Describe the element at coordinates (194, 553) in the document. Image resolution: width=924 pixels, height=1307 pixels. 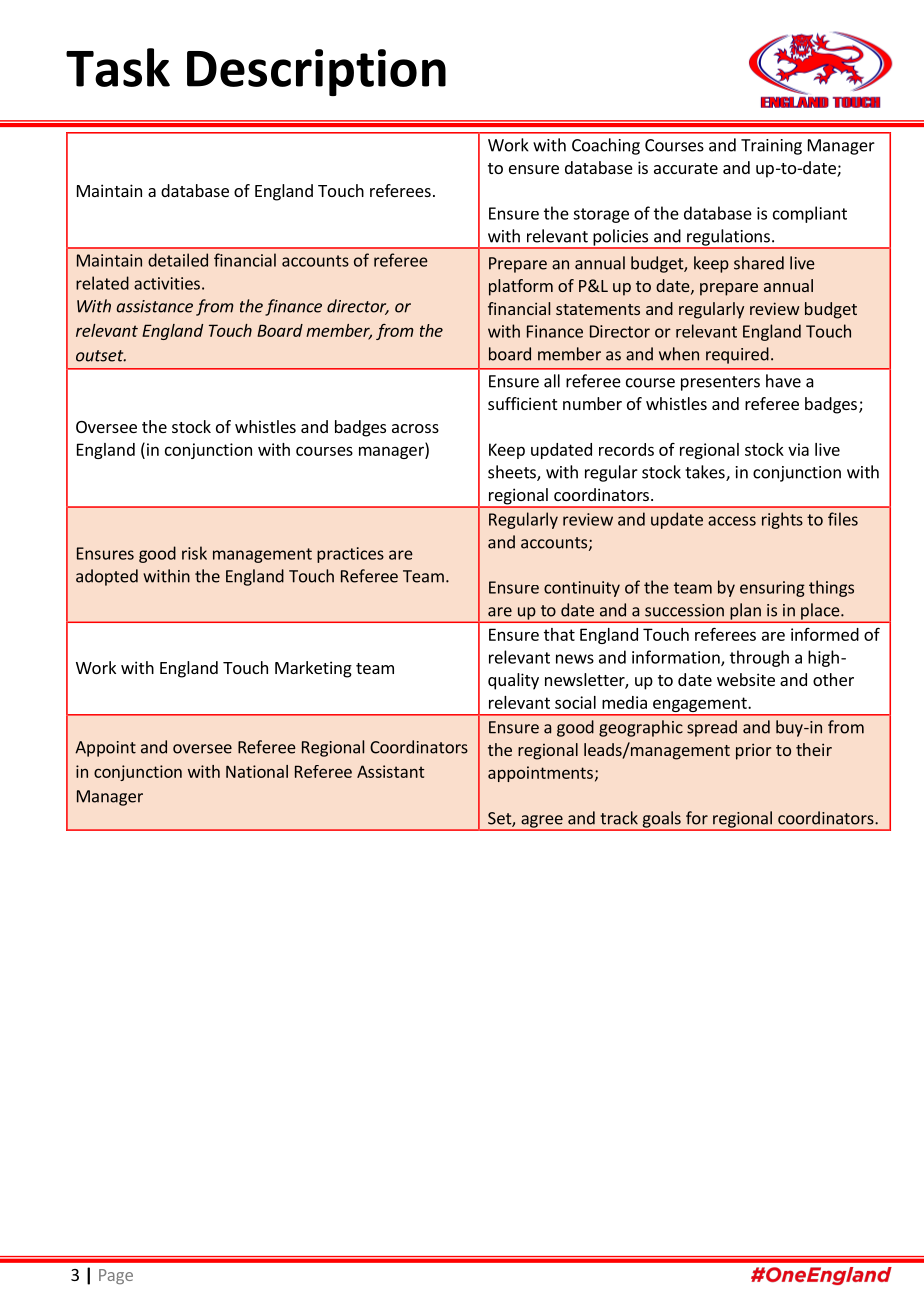
I see `risk` at that location.
